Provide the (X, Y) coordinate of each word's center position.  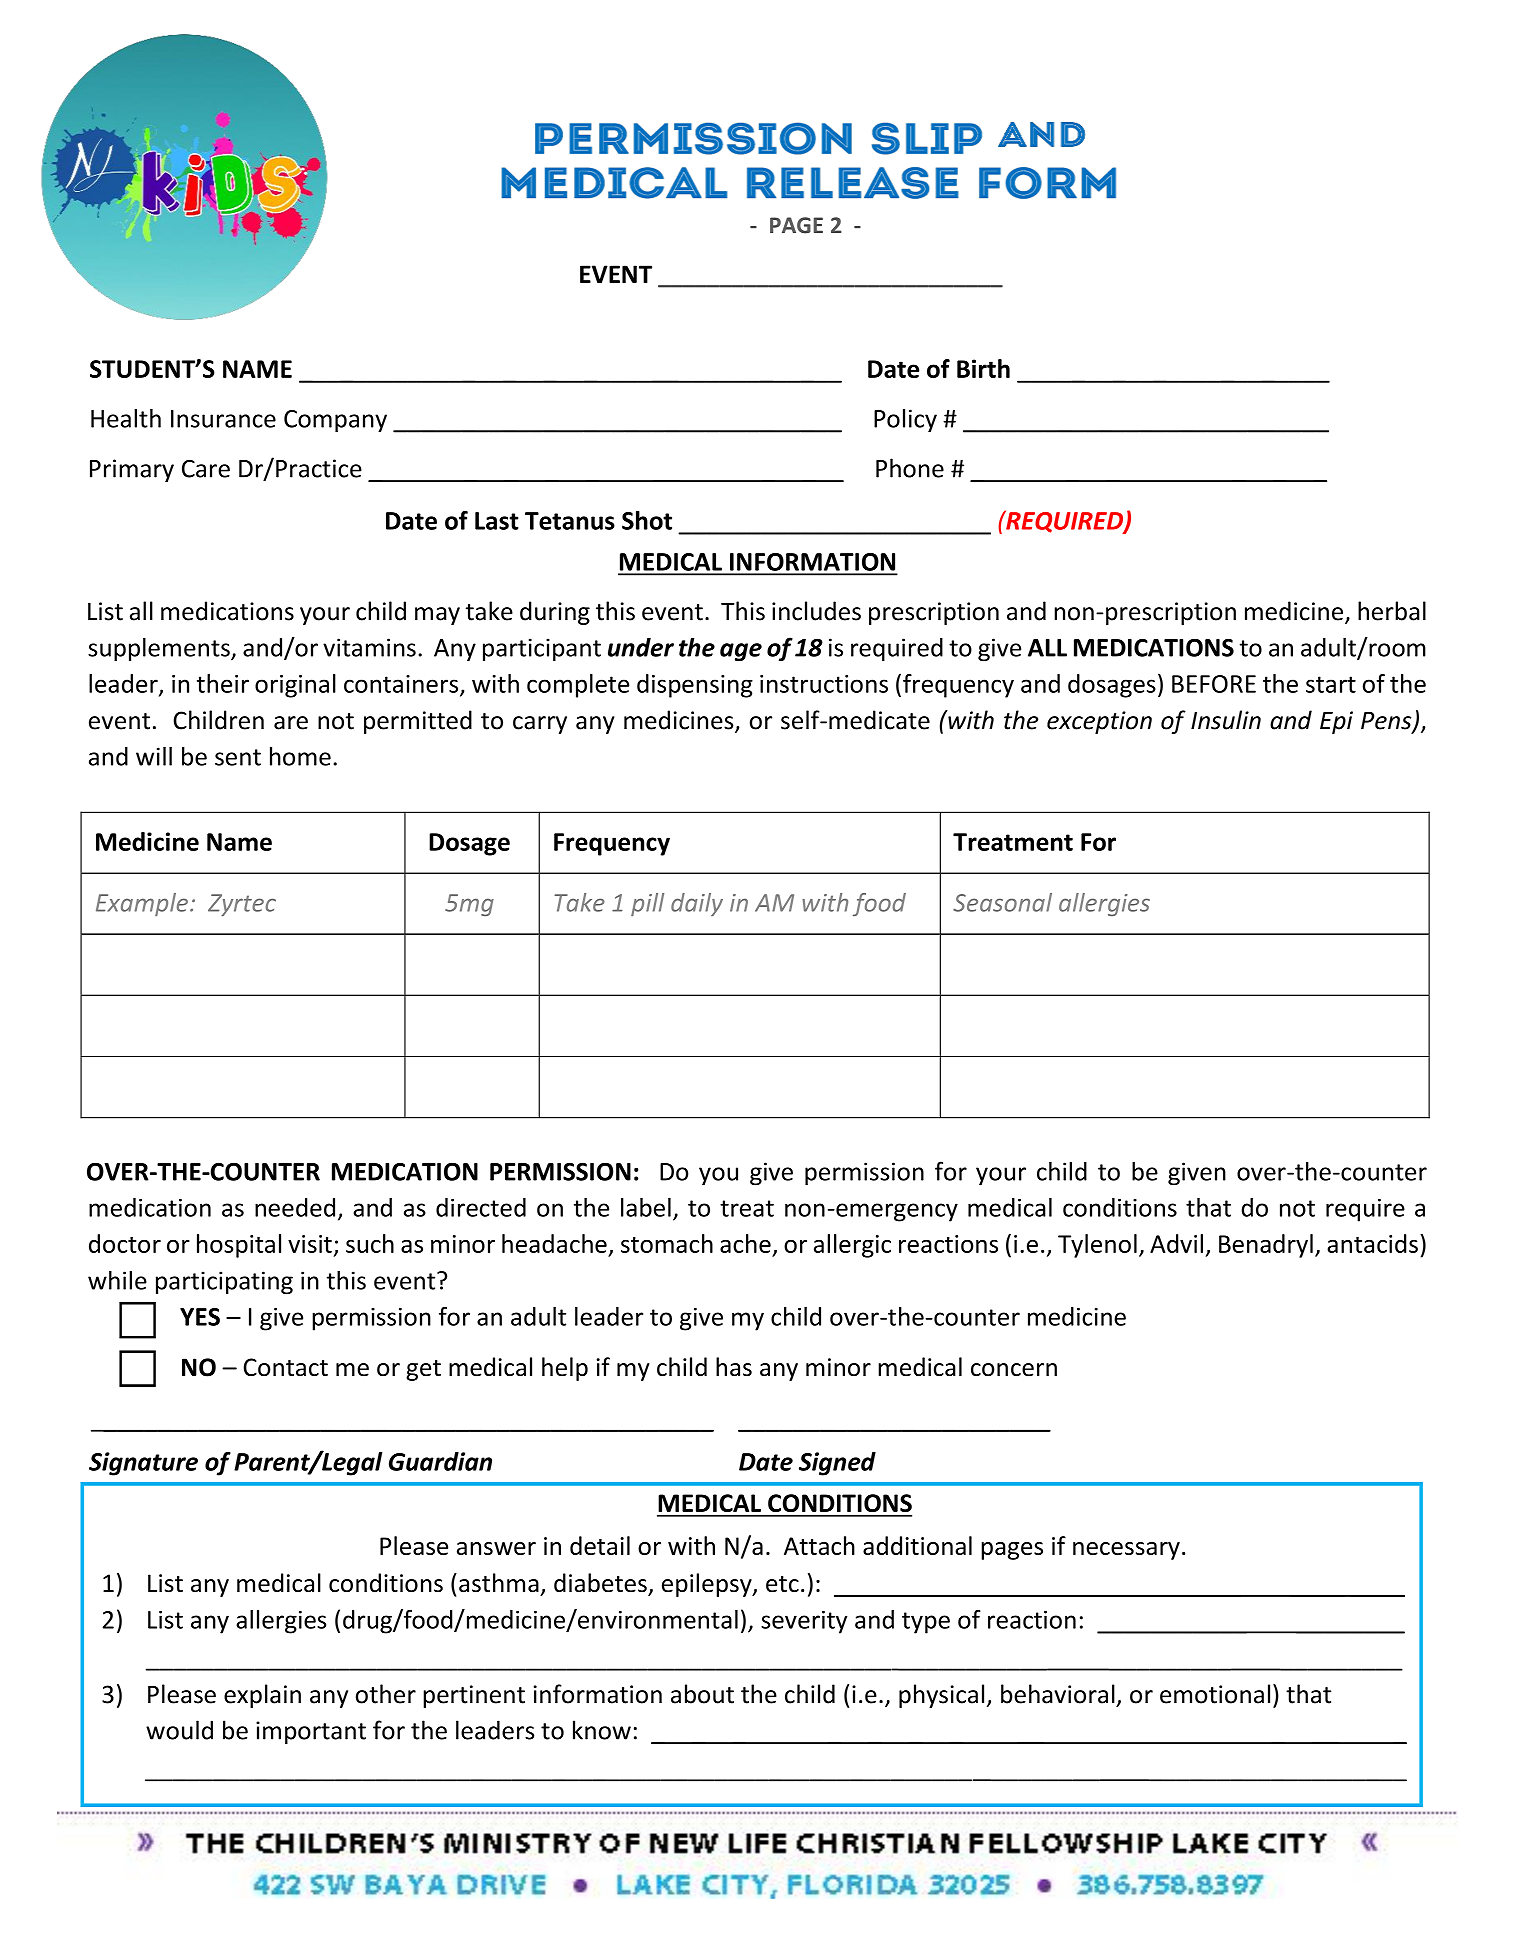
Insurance (223, 419)
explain (262, 1696)
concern (1014, 1370)
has (734, 1367)
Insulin (1226, 720)
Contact (285, 1367)
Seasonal (1002, 902)
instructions (824, 684)
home (300, 756)
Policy (905, 421)
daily (697, 904)
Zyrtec (242, 905)
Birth (983, 368)
